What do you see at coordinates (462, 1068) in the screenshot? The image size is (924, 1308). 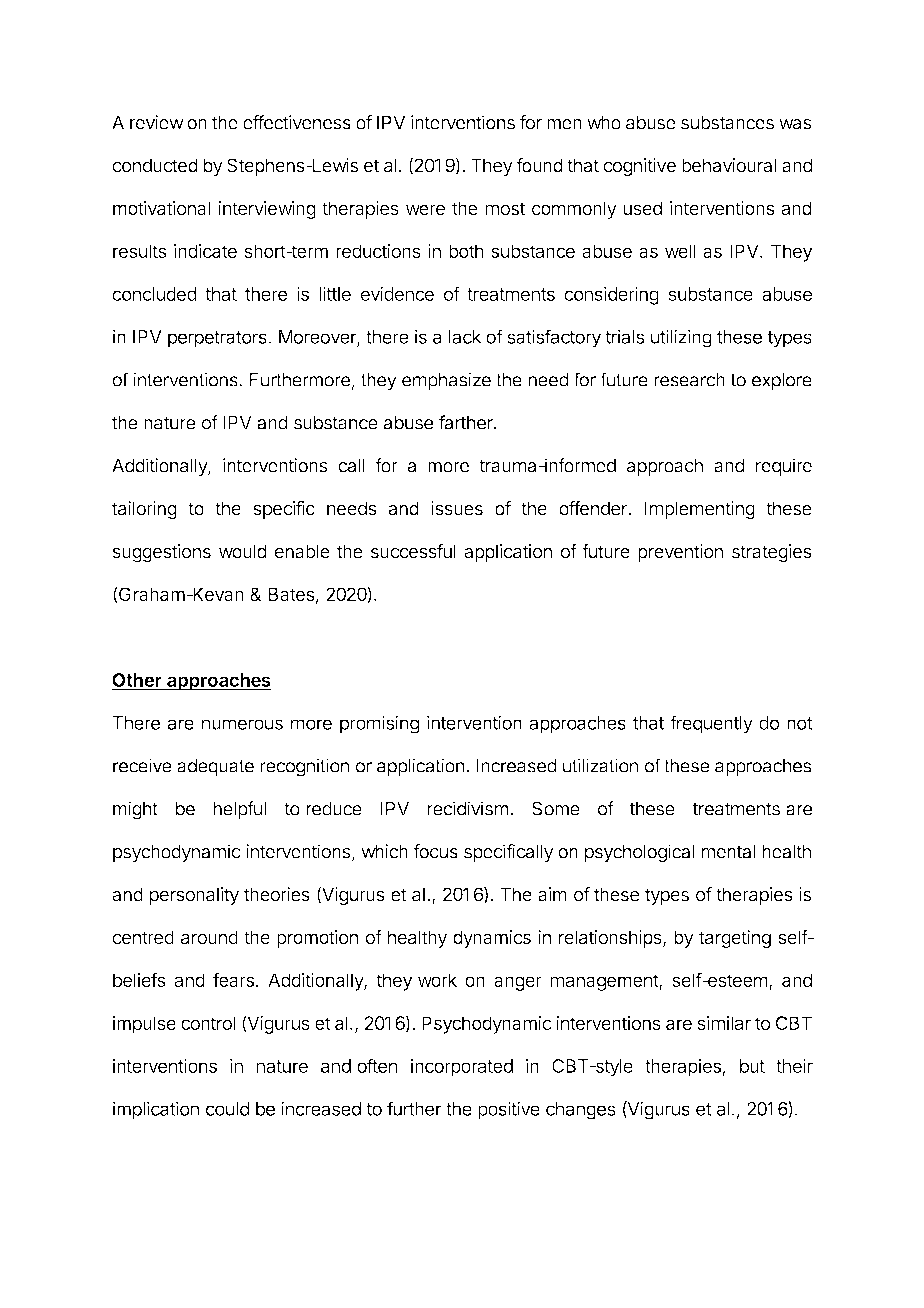 I see `incorporated` at bounding box center [462, 1068].
